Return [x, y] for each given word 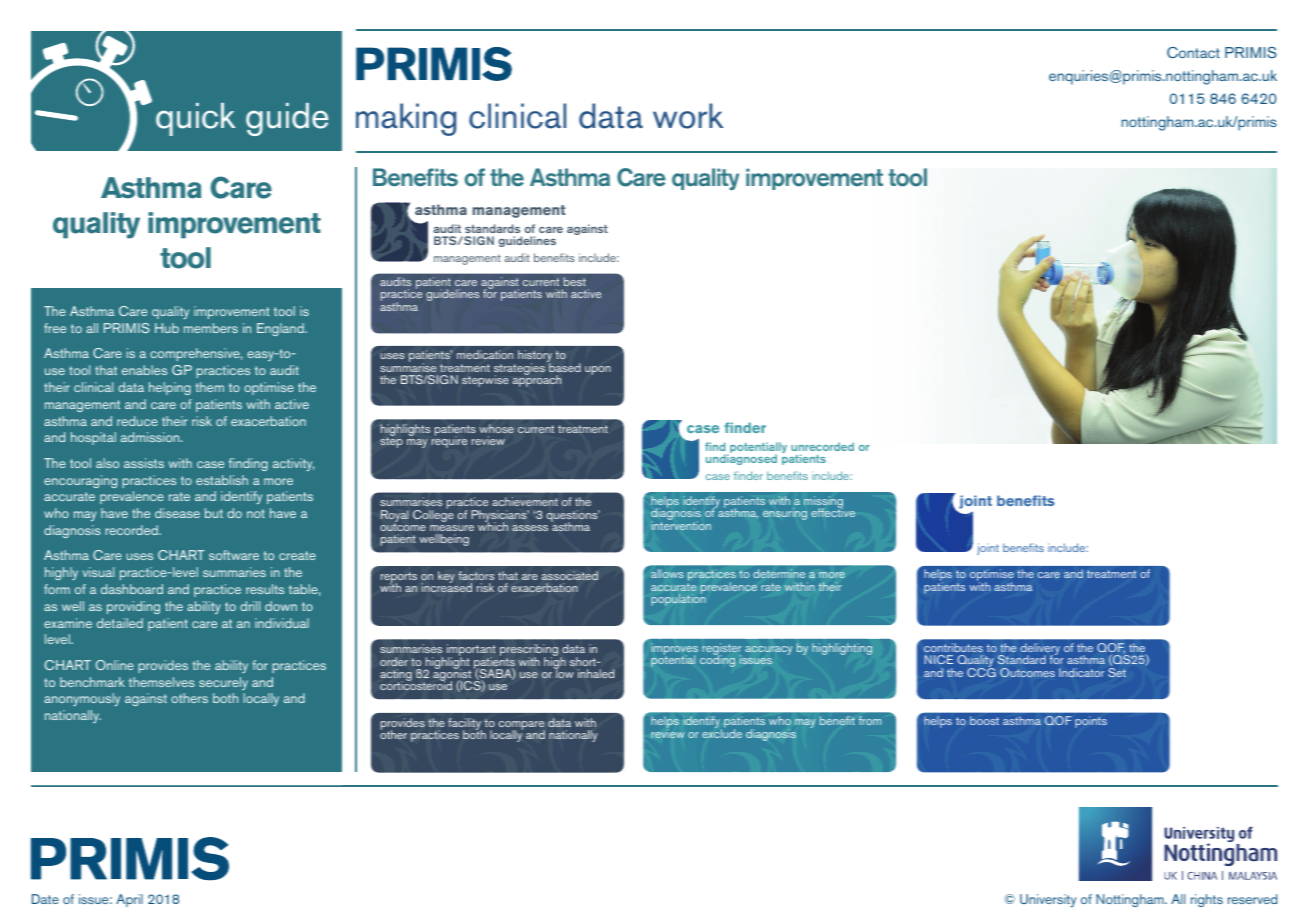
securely [223, 683]
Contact [1193, 52]
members [211, 328]
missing [823, 503]
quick [195, 119]
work [688, 116]
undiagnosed [741, 459]
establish [222, 480]
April [129, 900]
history [535, 357]
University [1048, 900]
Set [1117, 672]
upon [598, 370]
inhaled [596, 673]
